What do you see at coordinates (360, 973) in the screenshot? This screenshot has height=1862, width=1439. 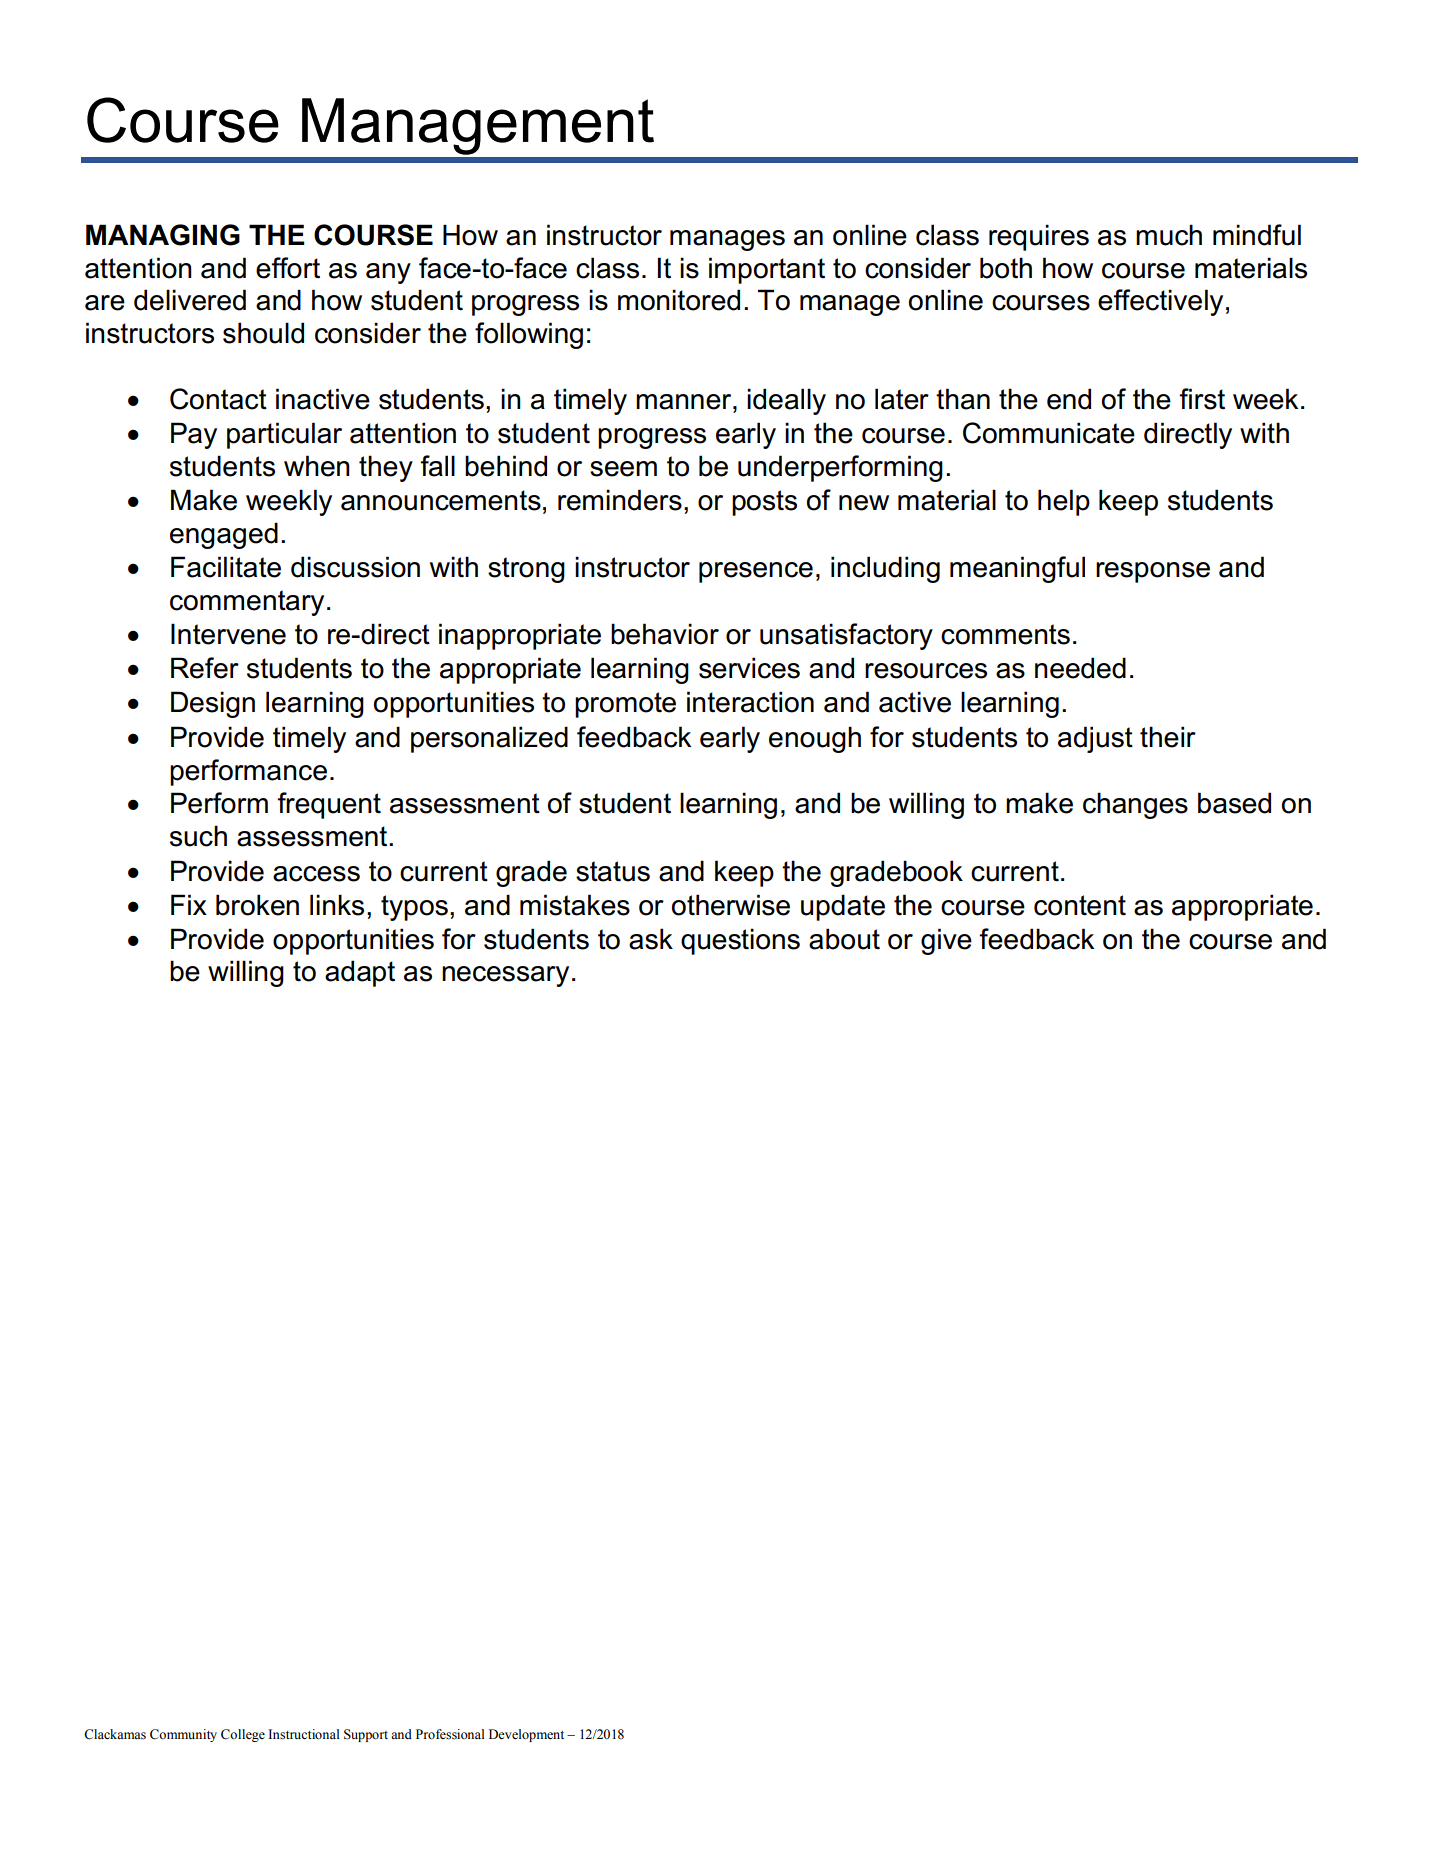 I see `adapt` at bounding box center [360, 973].
